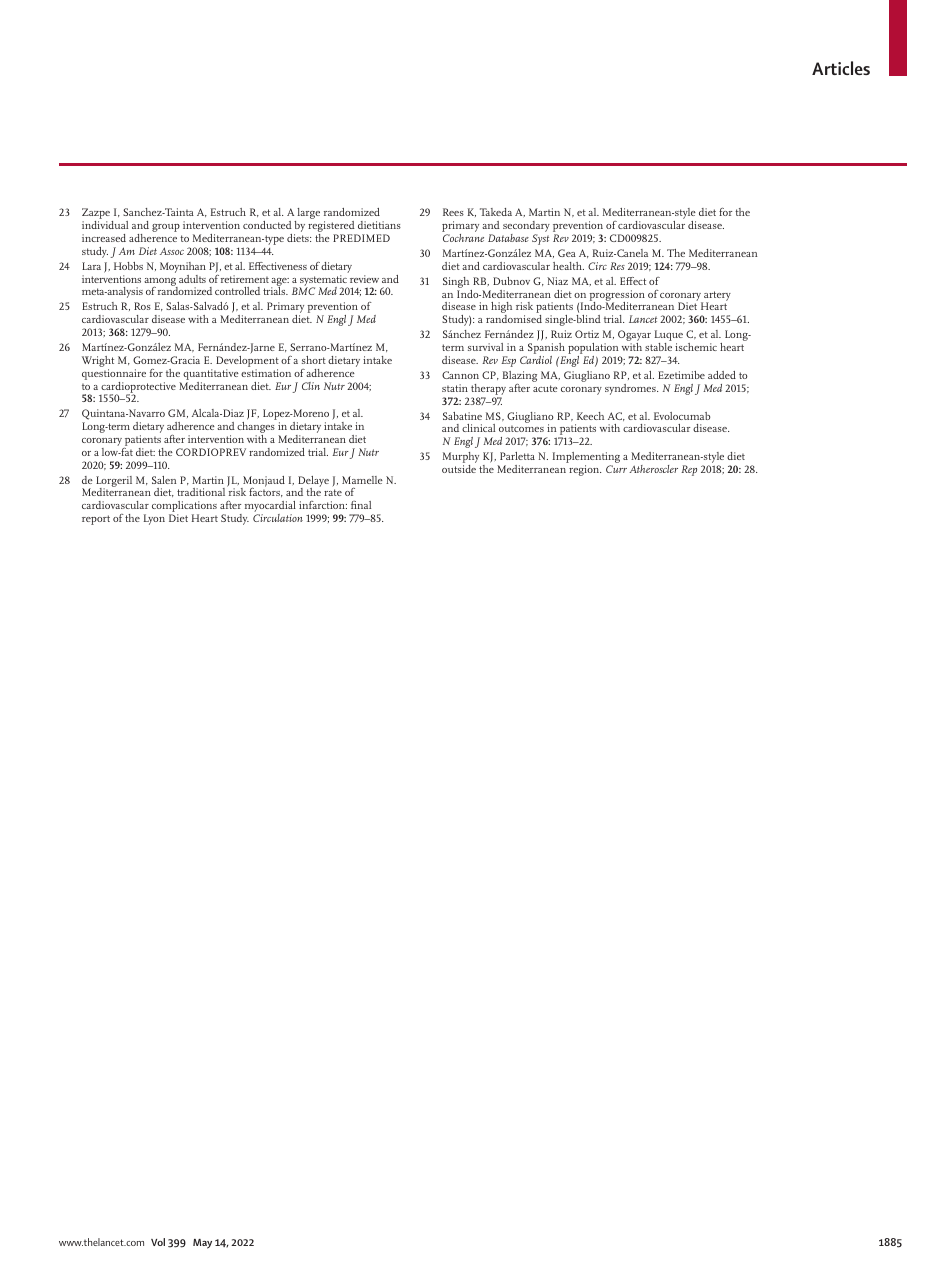  Describe the element at coordinates (616, 469) in the document. I see `Curr` at that location.
